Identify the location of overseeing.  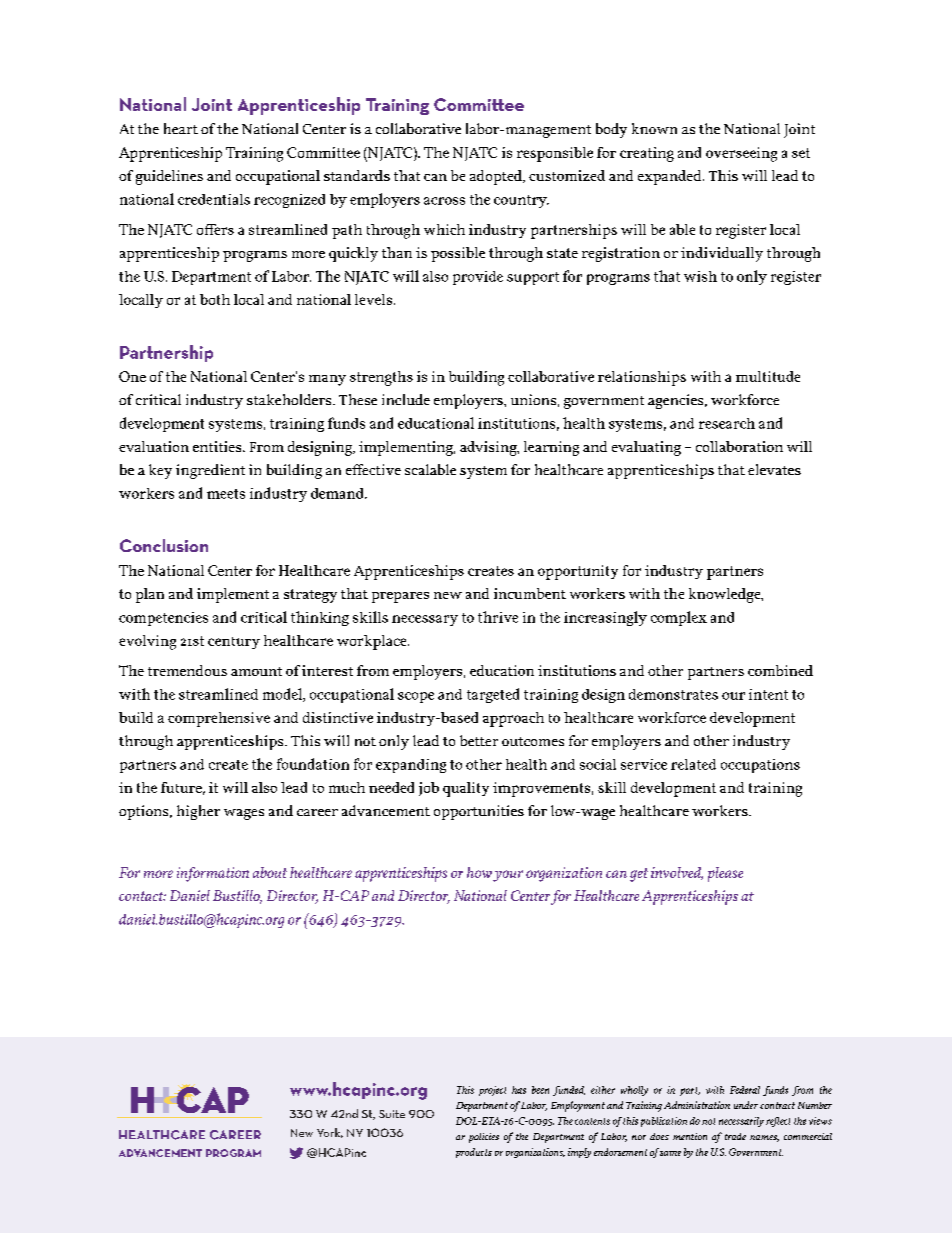
(741, 154).
